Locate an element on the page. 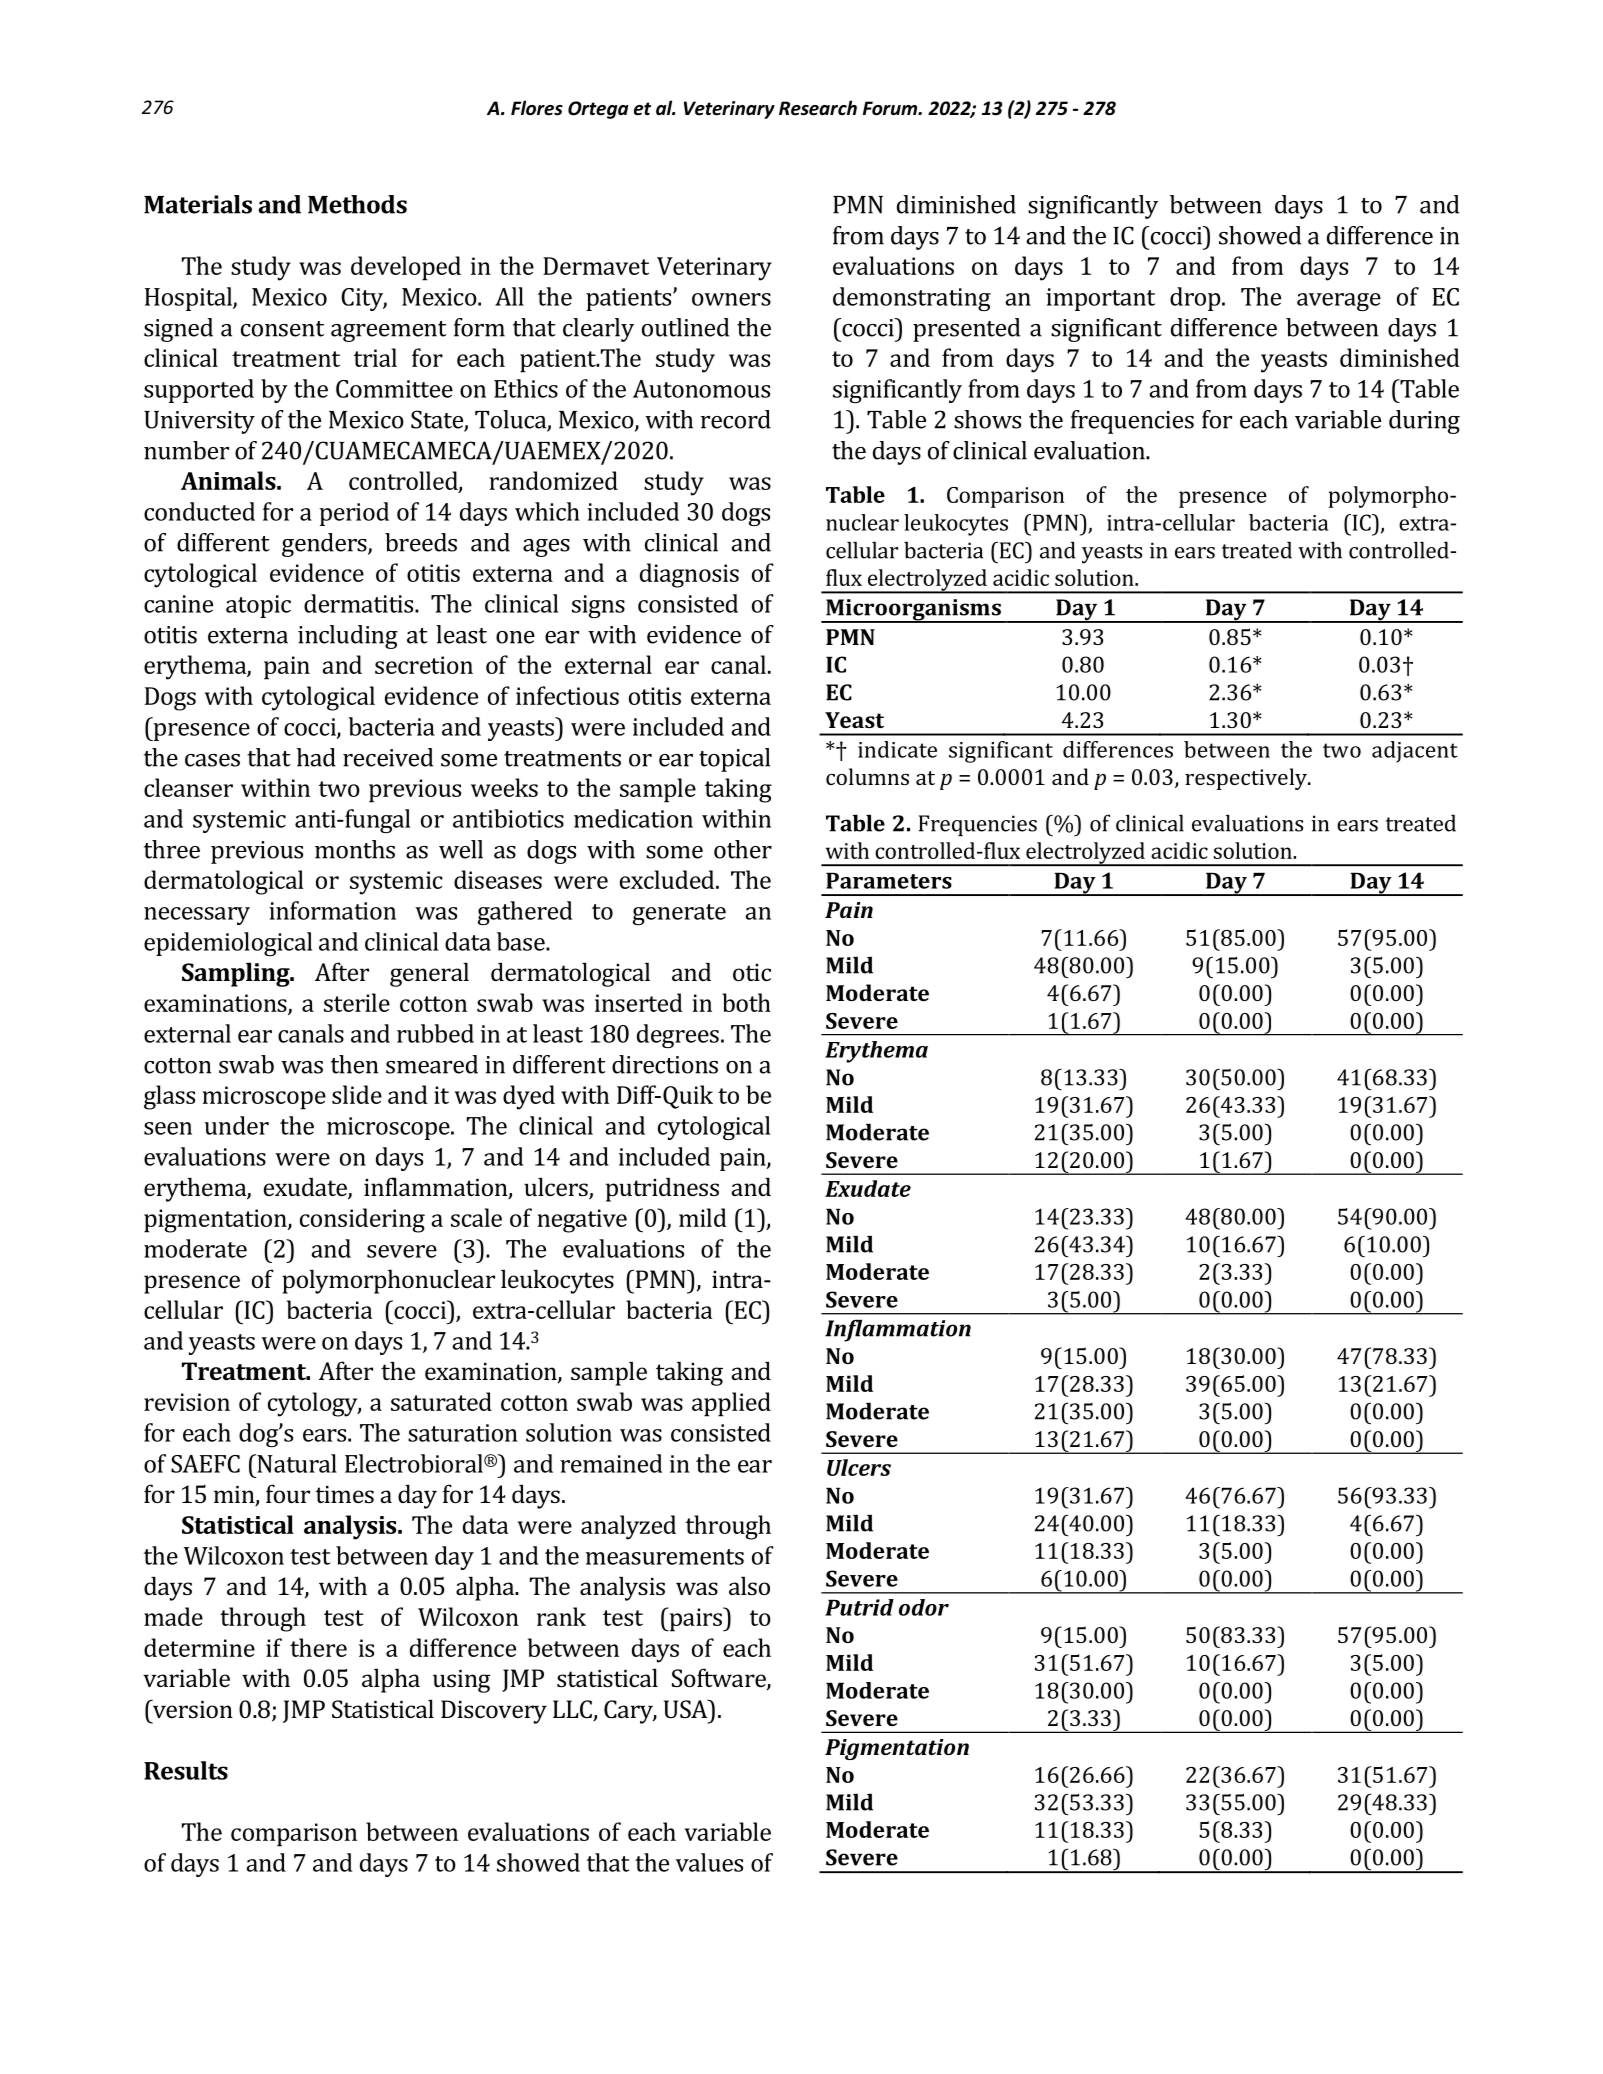 This document has width=1603, height=2074. odor is located at coordinates (924, 1607).
